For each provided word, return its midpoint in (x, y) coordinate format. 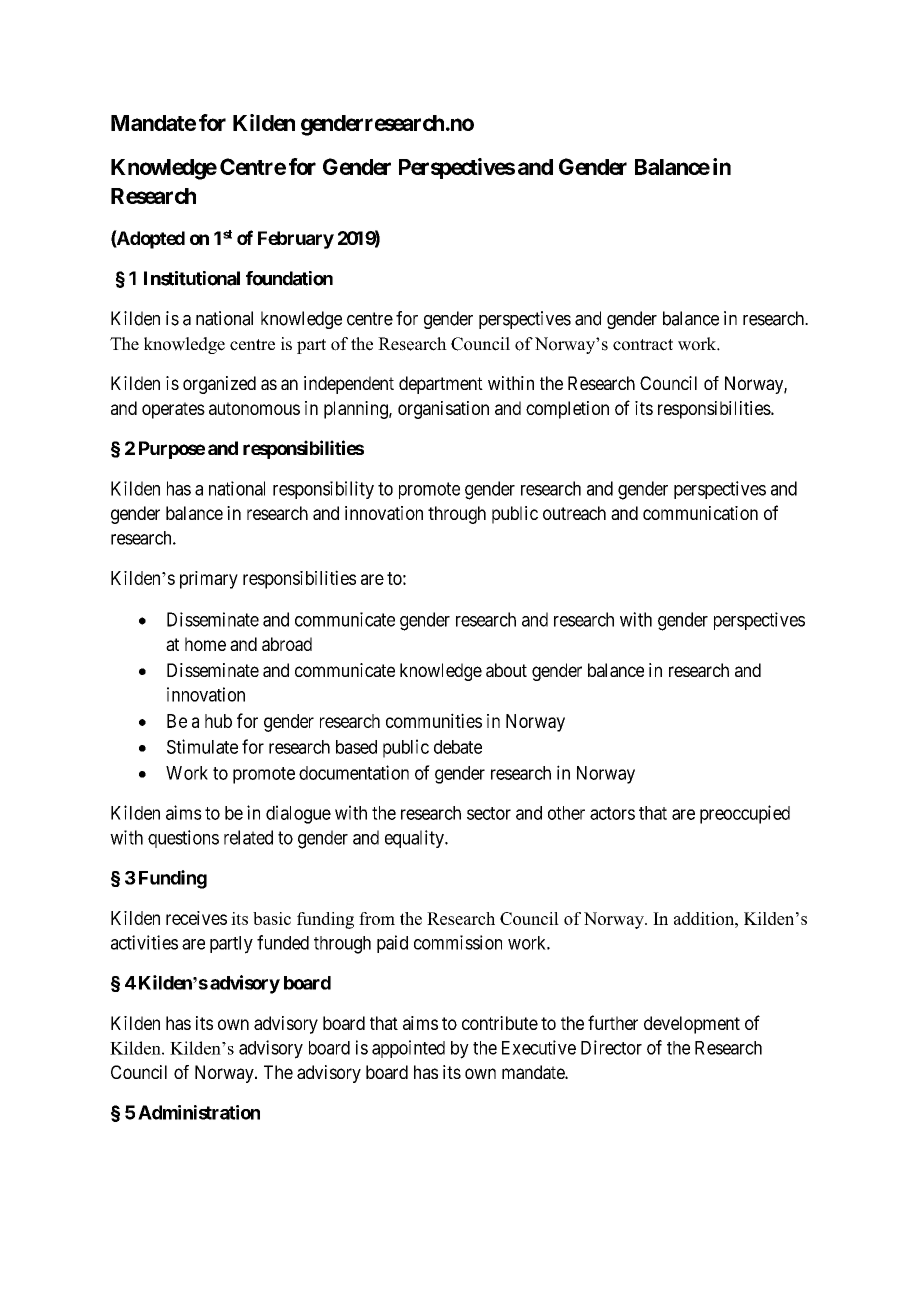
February (296, 240)
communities (434, 720)
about (506, 670)
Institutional (192, 278)
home (205, 644)
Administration (199, 1112)
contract (643, 345)
